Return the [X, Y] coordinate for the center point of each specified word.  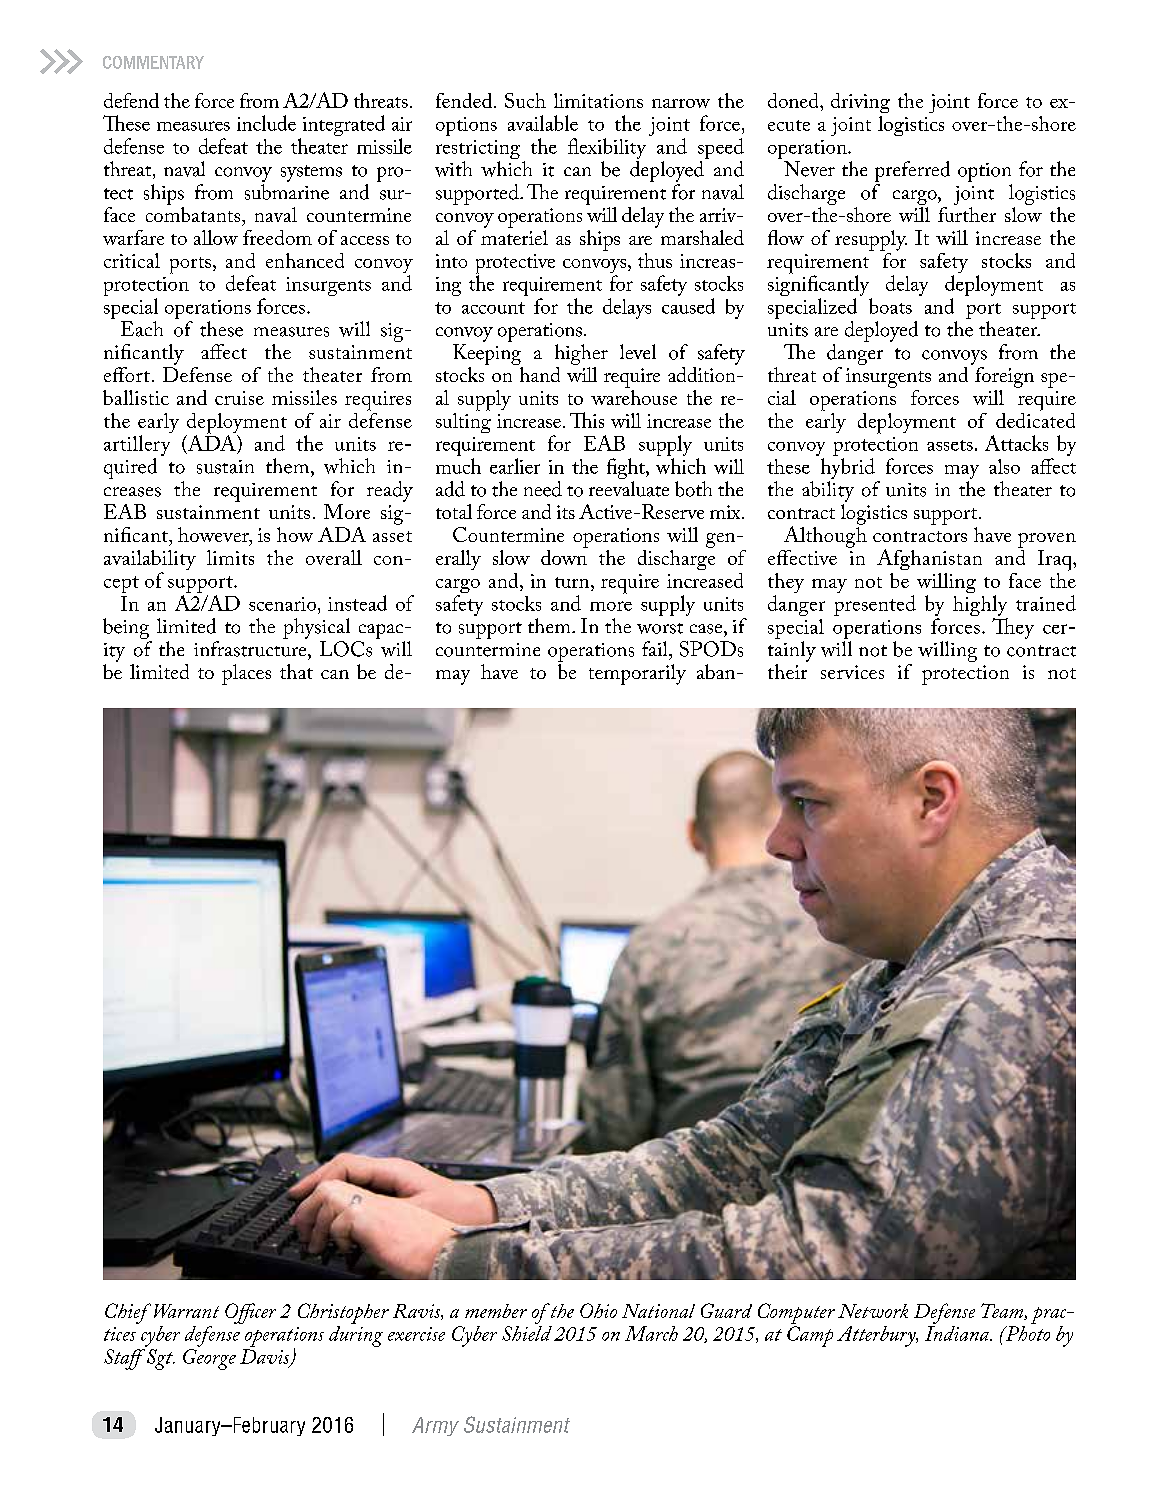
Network [873, 1311]
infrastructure [251, 649]
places [246, 674]
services [852, 672]
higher [581, 354]
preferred [912, 173]
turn [573, 582]
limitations [598, 100]
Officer [250, 1313]
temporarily [637, 674]
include [266, 123]
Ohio [598, 1310]
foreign [1004, 377]
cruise [239, 398]
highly [980, 607]
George [209, 1359]
